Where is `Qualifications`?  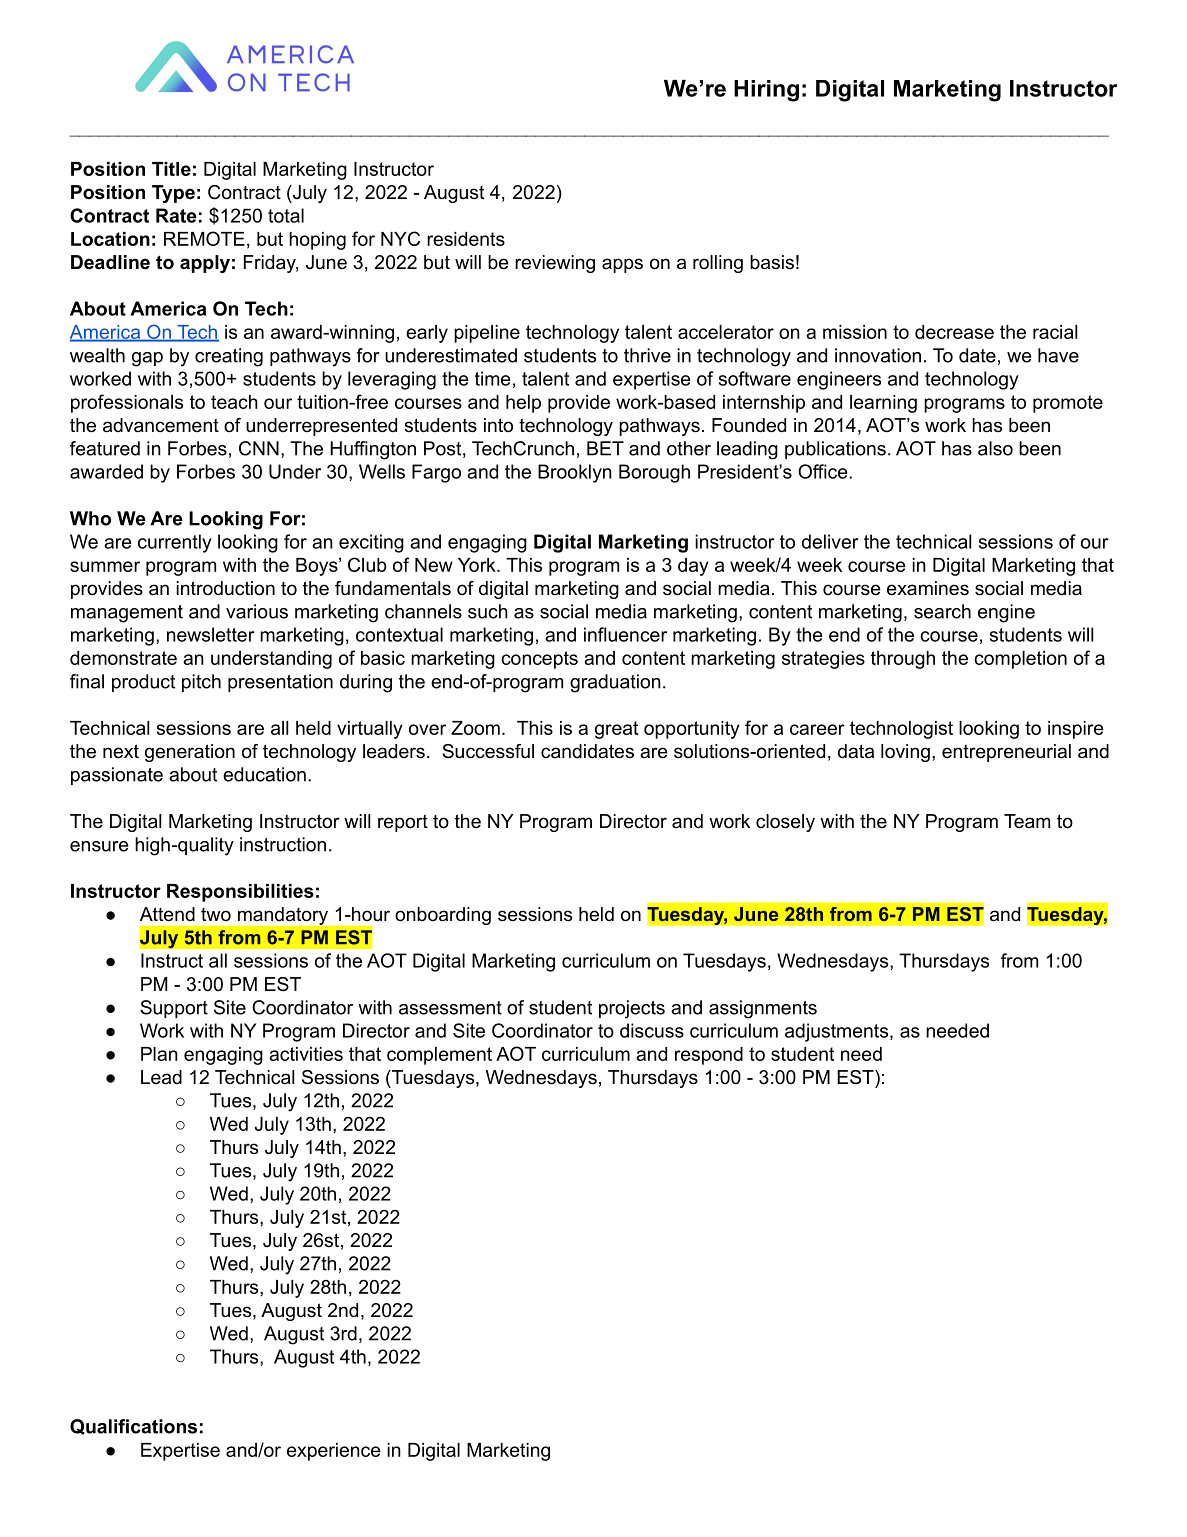 Qualifications is located at coordinates (133, 1427).
